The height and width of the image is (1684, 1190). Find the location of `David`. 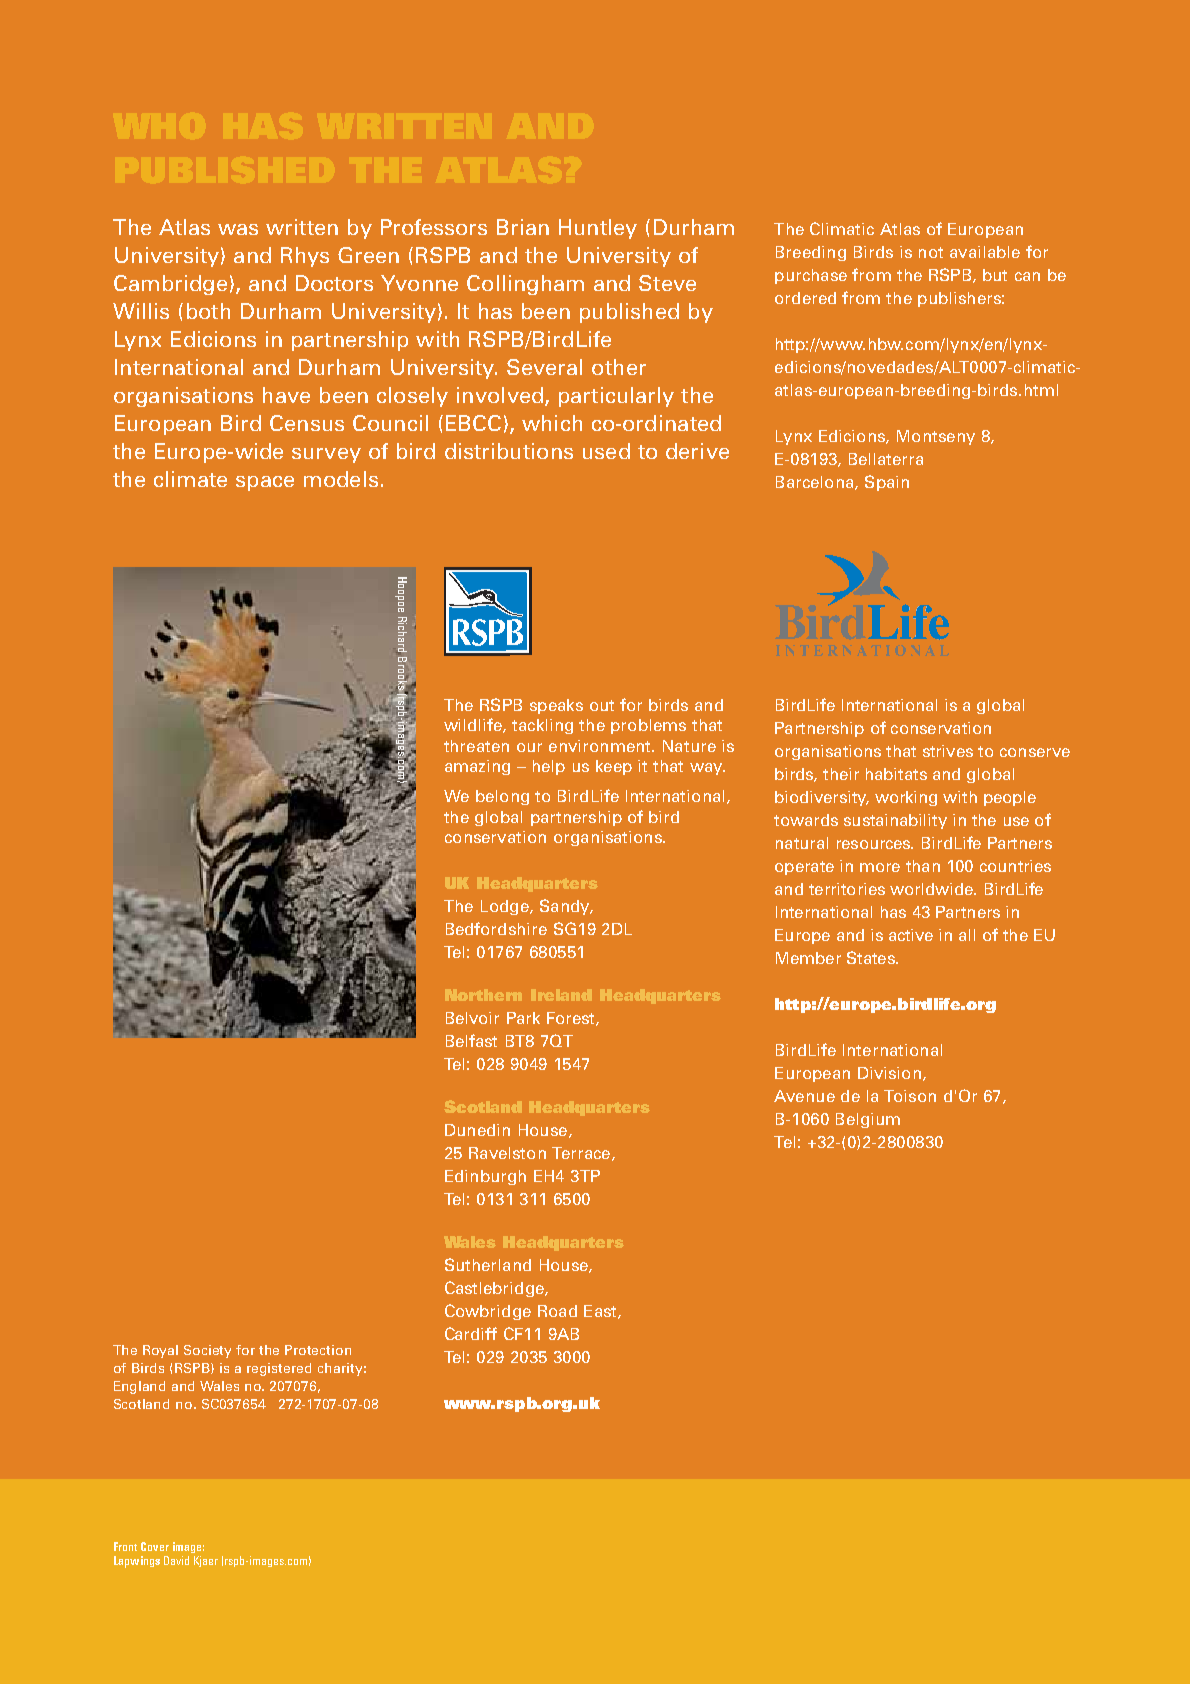

David is located at coordinates (176, 1560).
